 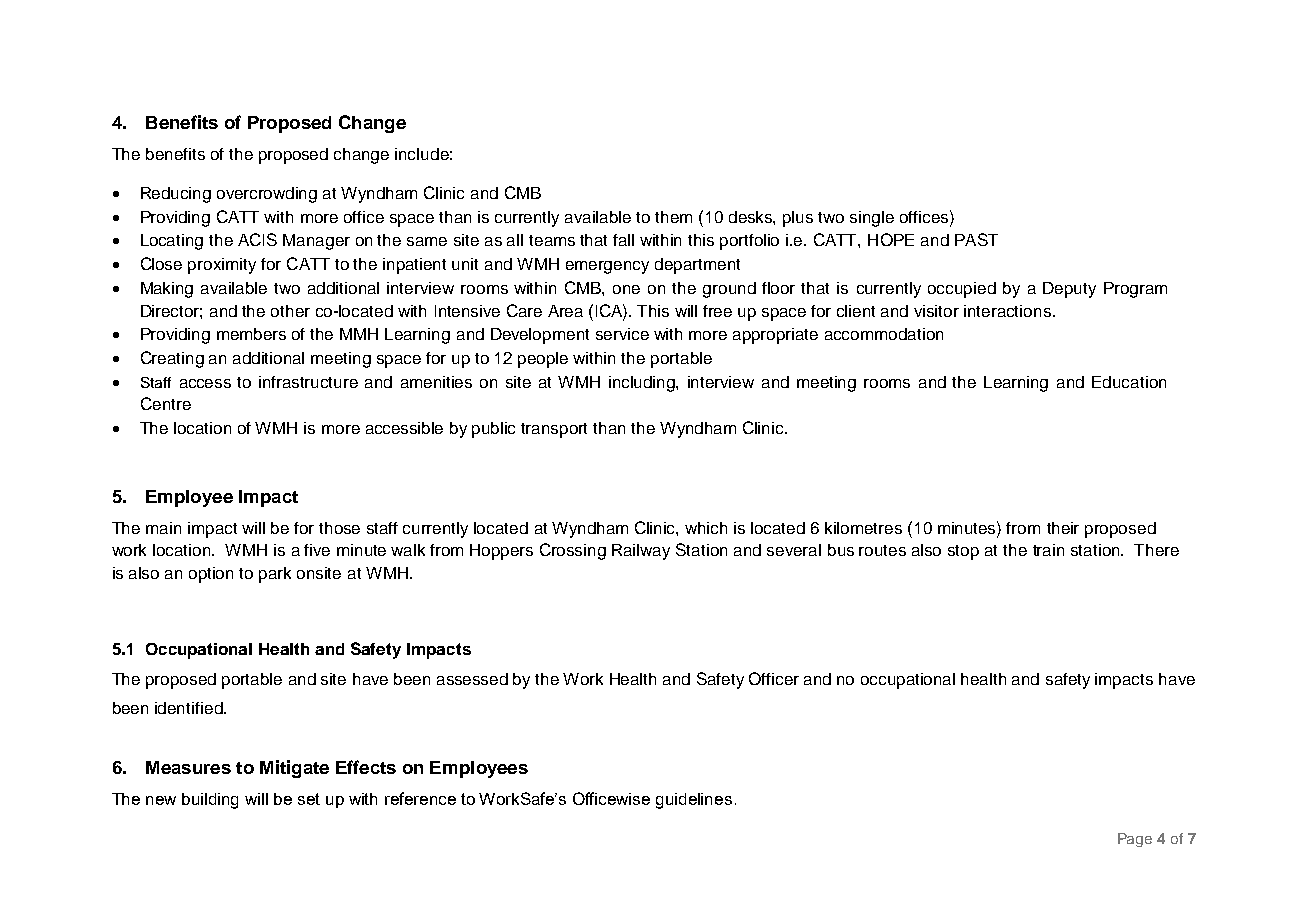 What do you see at coordinates (694, 801) in the screenshot?
I see `guidelines` at bounding box center [694, 801].
